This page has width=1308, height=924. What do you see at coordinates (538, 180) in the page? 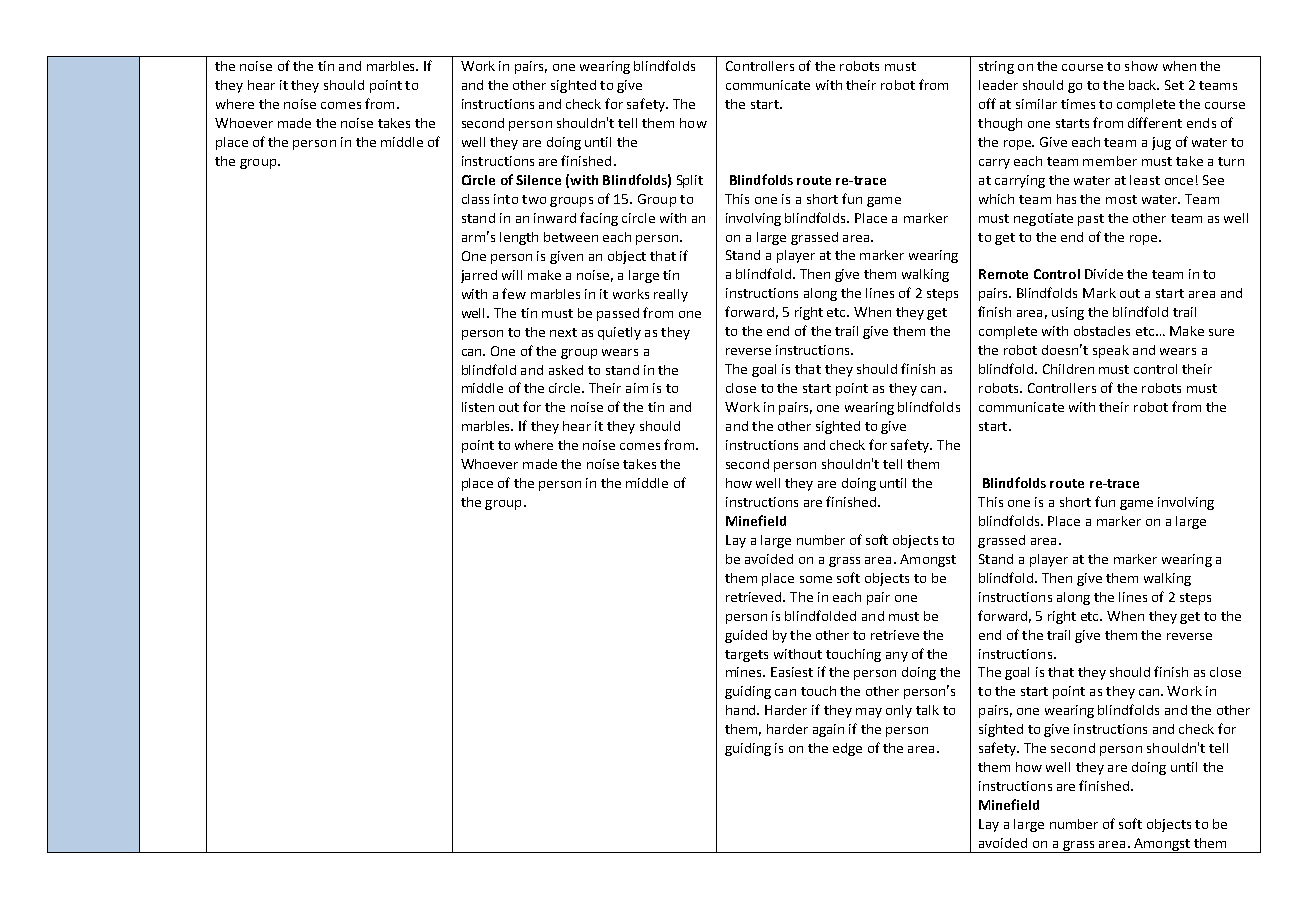
I see `Silence` at bounding box center [538, 180].
